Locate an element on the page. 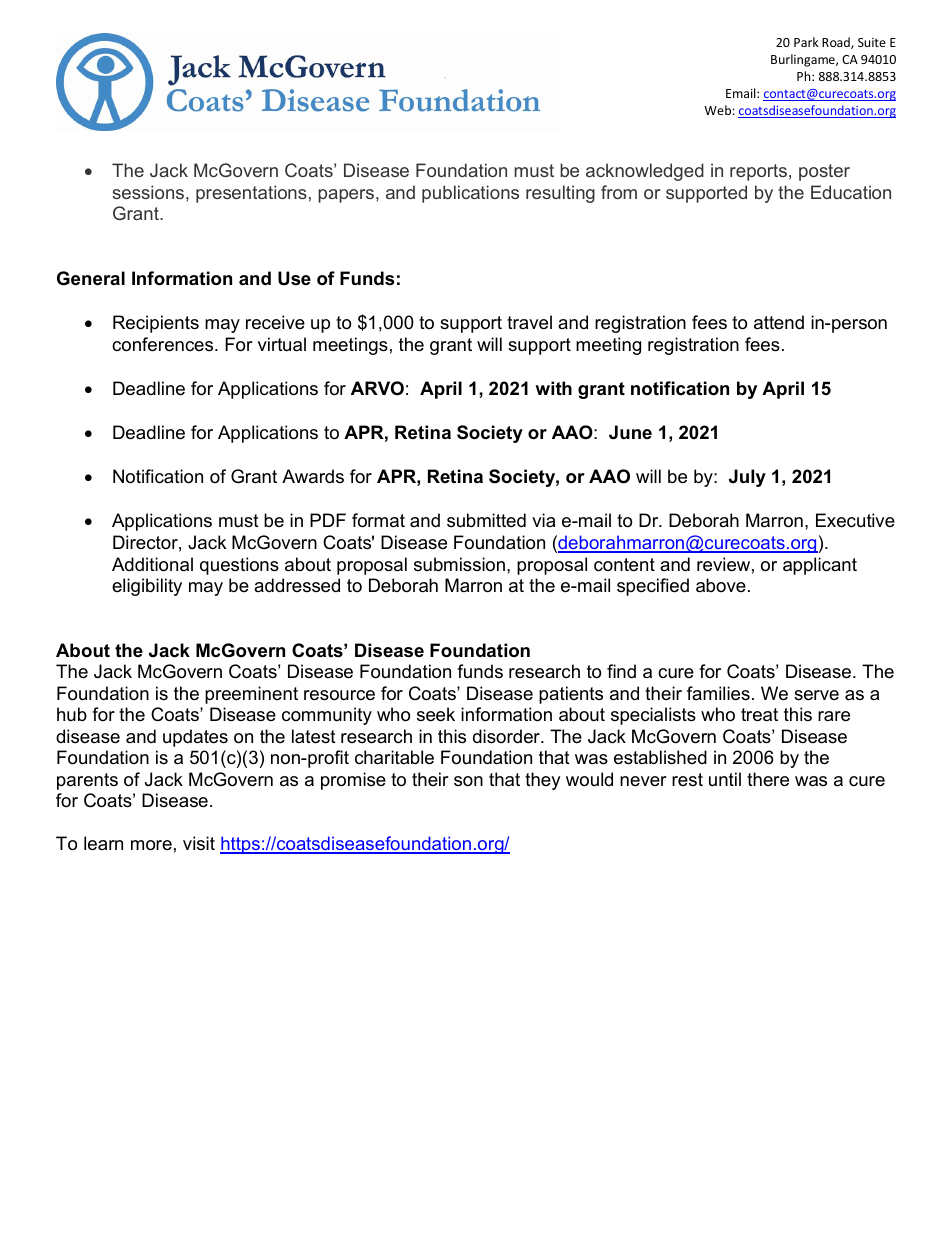  publications is located at coordinates (470, 194).
